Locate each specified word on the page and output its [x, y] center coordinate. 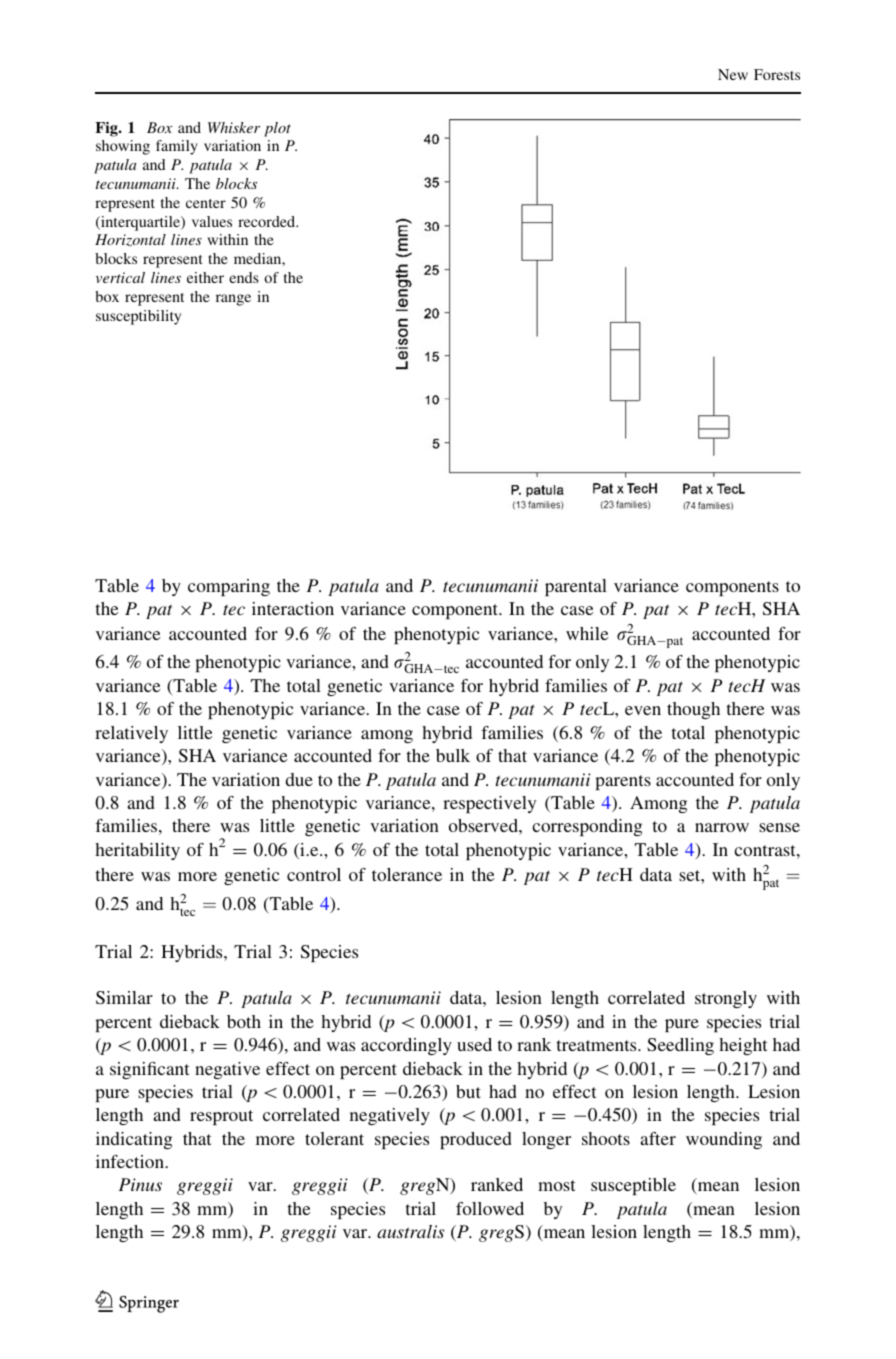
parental [576, 587]
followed [490, 1208]
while [587, 633]
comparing [229, 587]
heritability [137, 851]
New [733, 74]
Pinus [140, 1184]
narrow [722, 827]
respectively [489, 804]
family [177, 147]
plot [277, 129]
